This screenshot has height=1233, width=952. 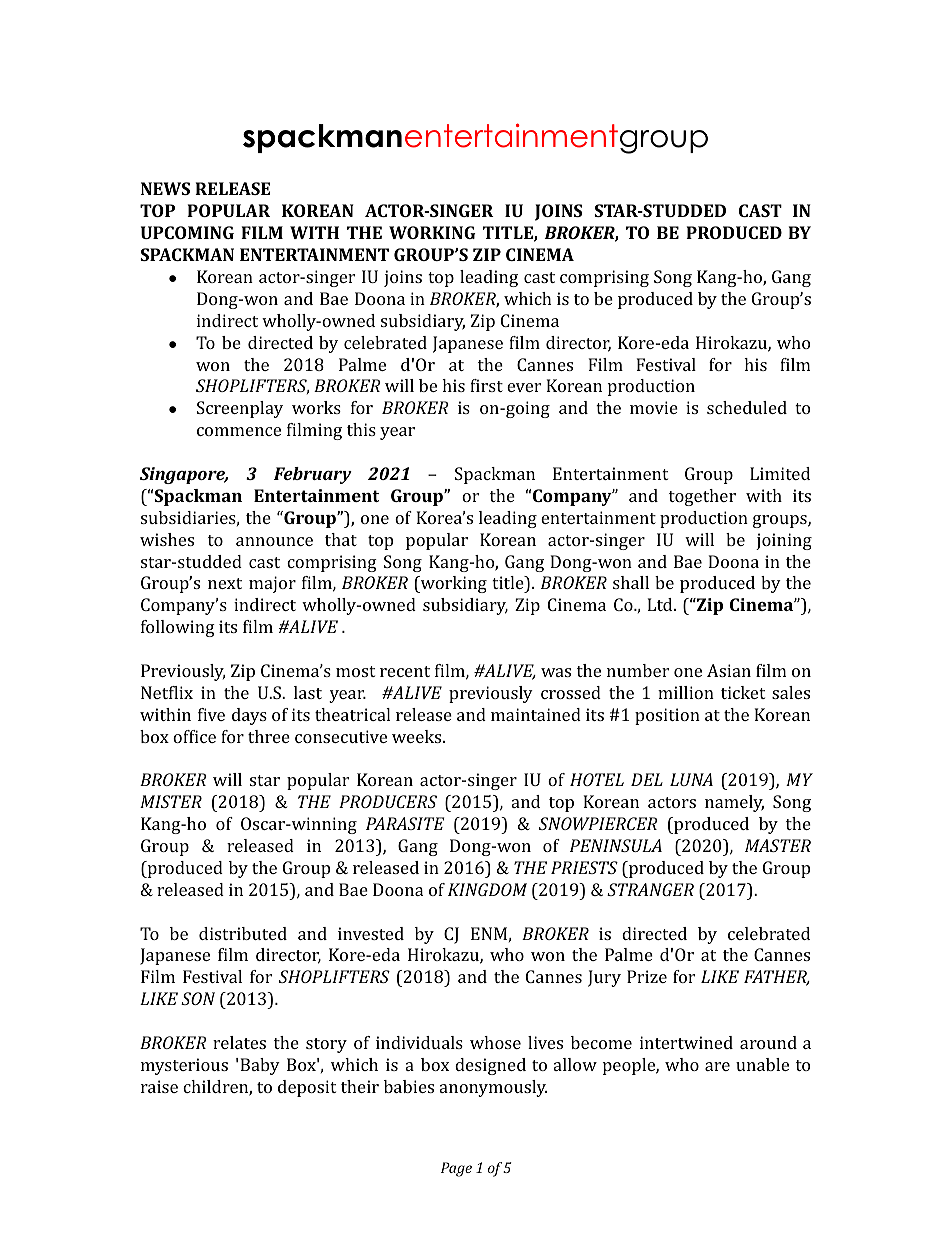 I want to click on scheduled, so click(x=747, y=407).
